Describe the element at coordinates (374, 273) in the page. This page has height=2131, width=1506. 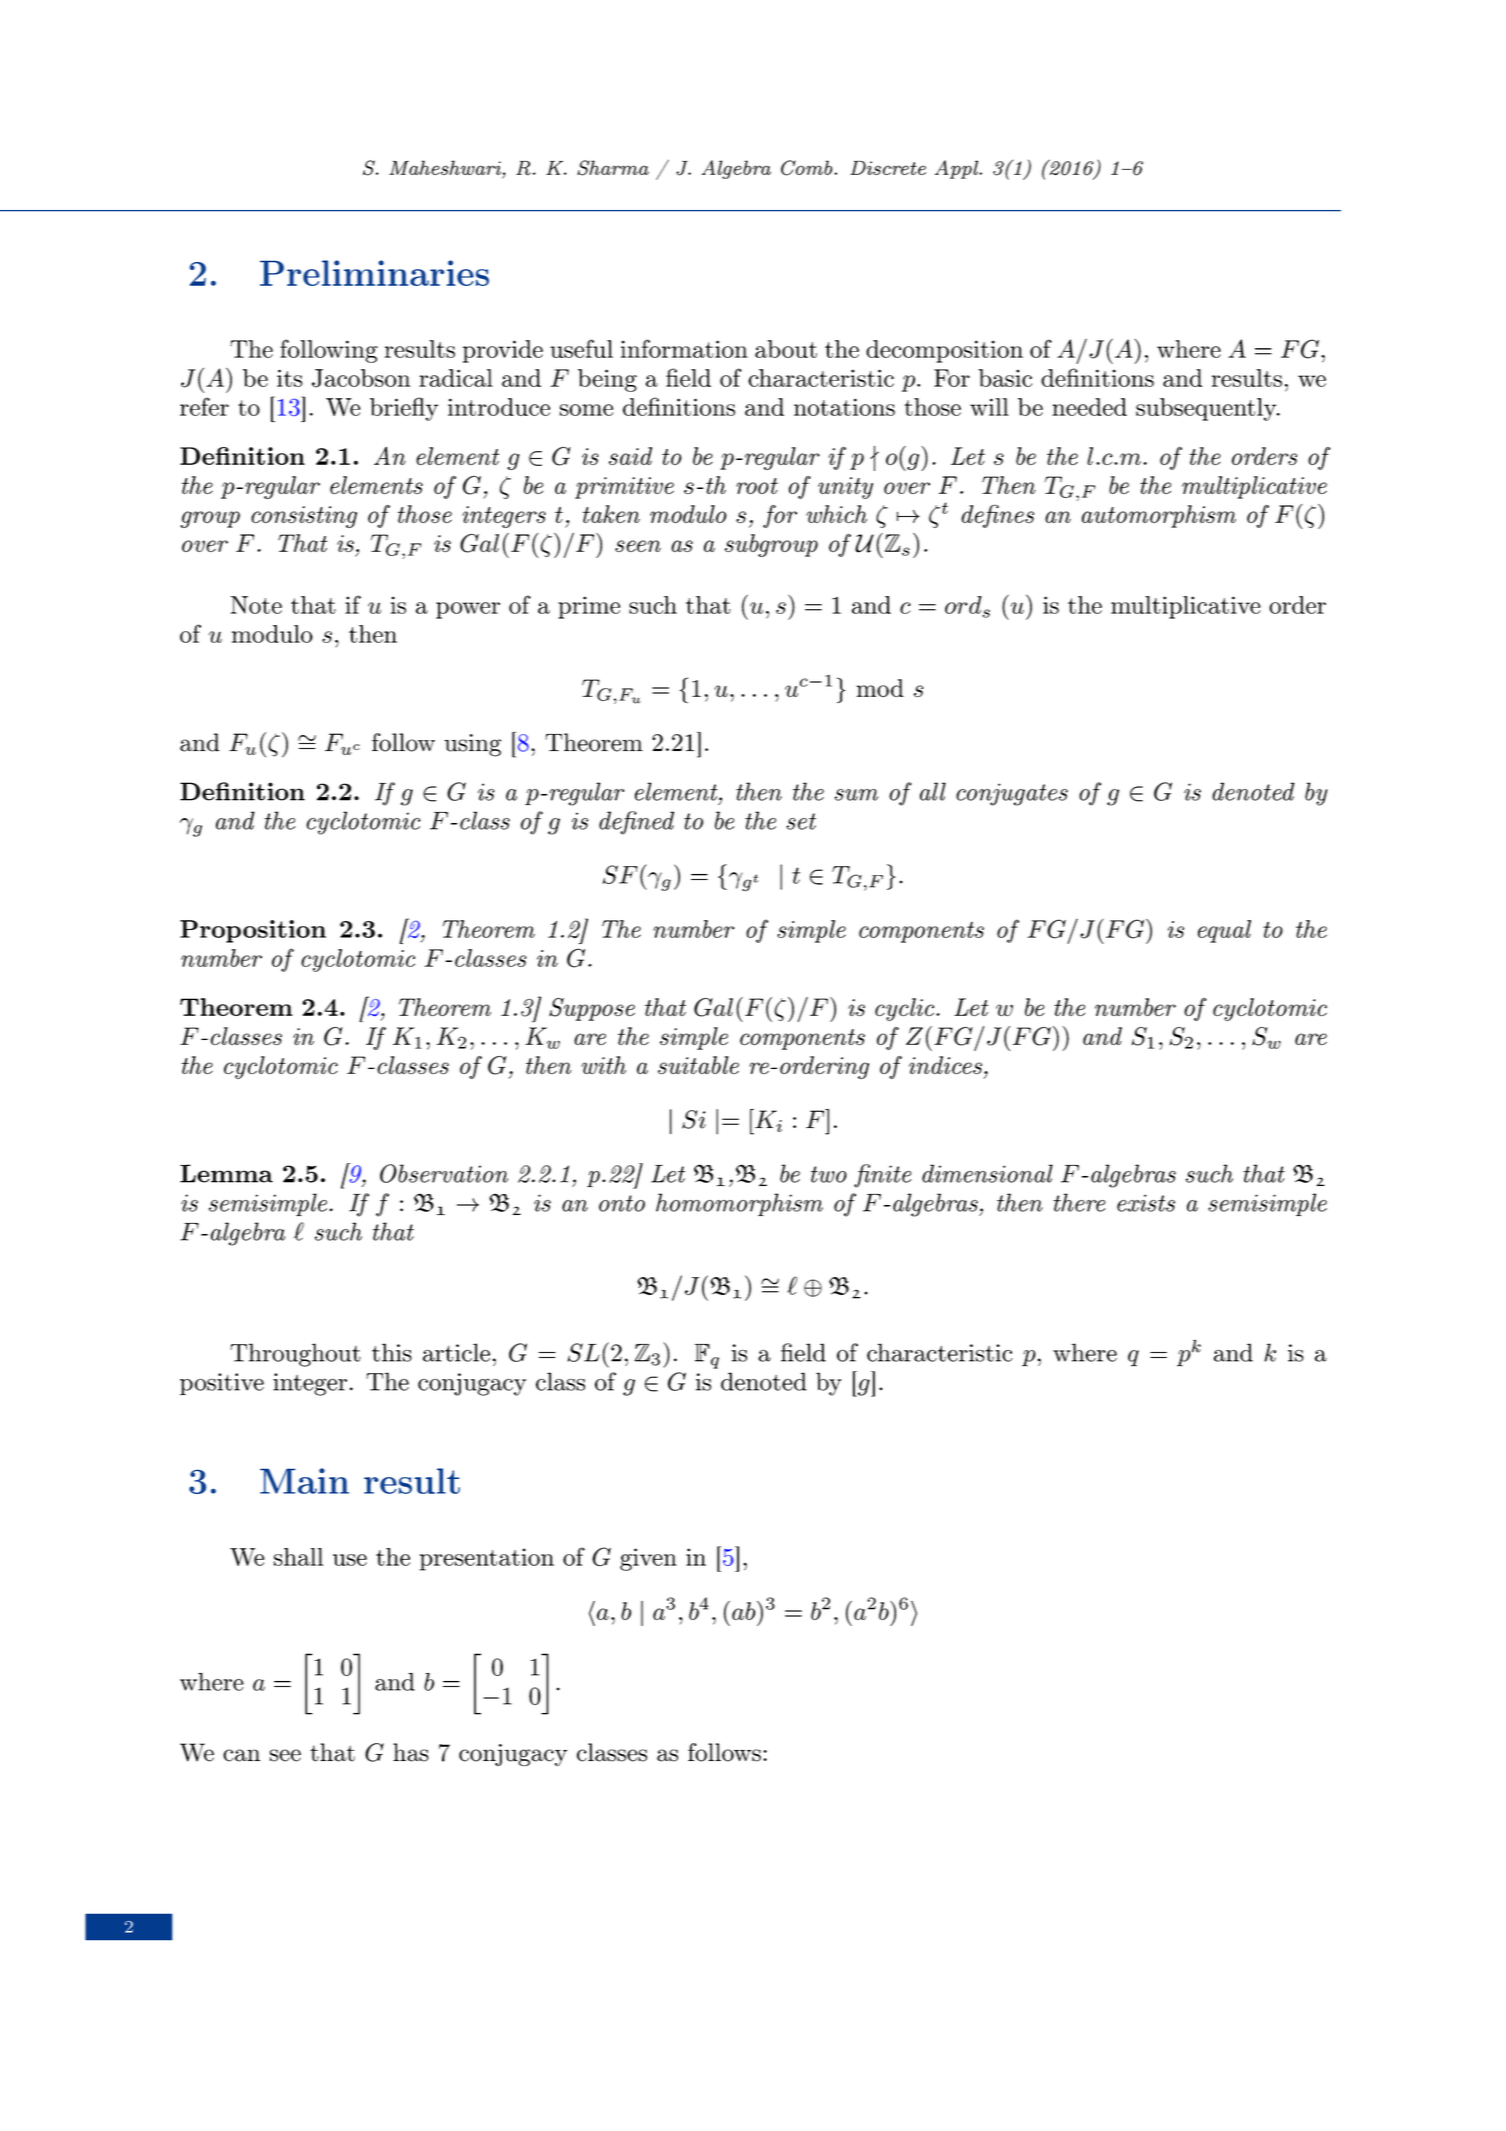
I see `Preliminaries` at that location.
